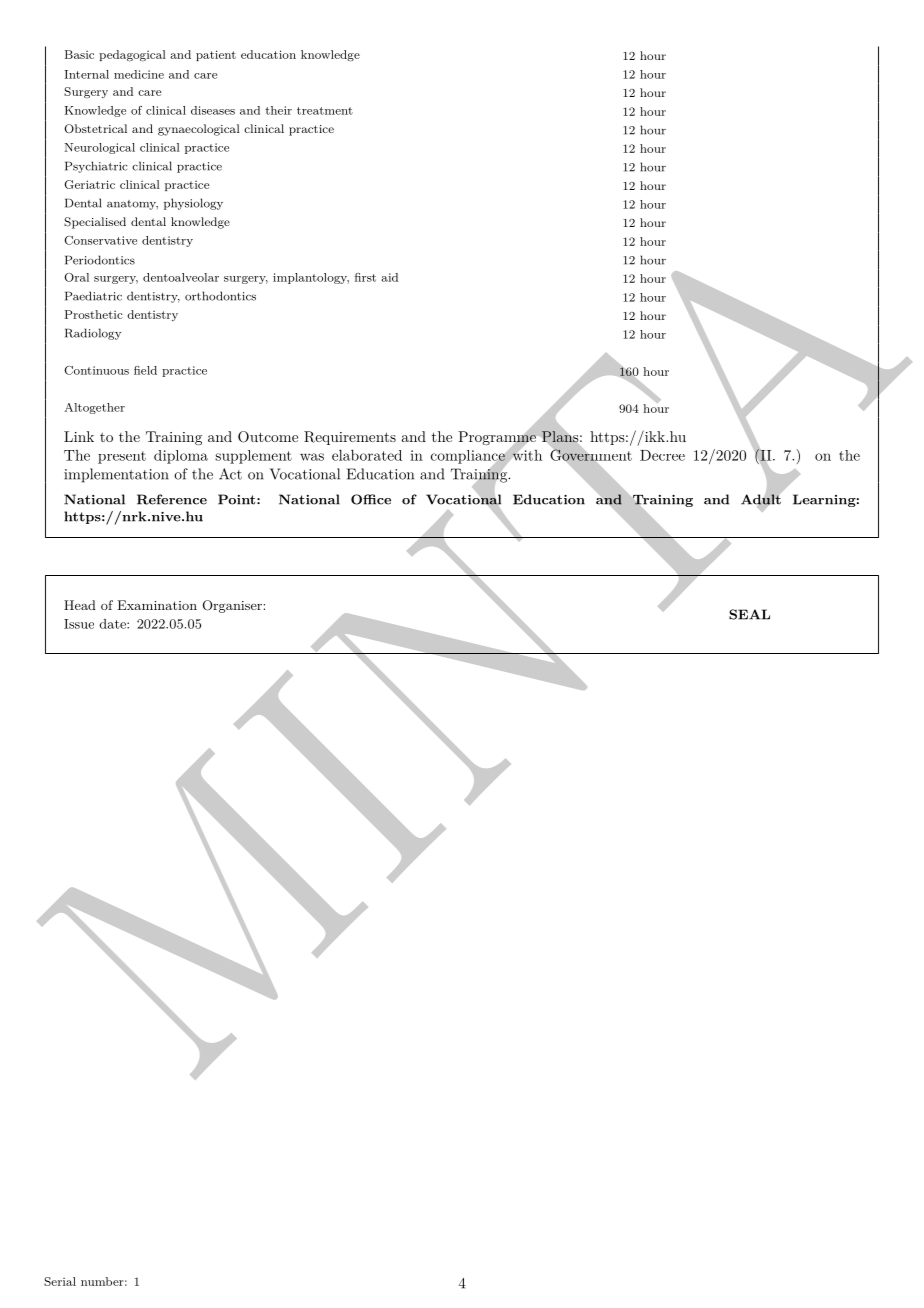  I want to click on Decree, so click(662, 455).
